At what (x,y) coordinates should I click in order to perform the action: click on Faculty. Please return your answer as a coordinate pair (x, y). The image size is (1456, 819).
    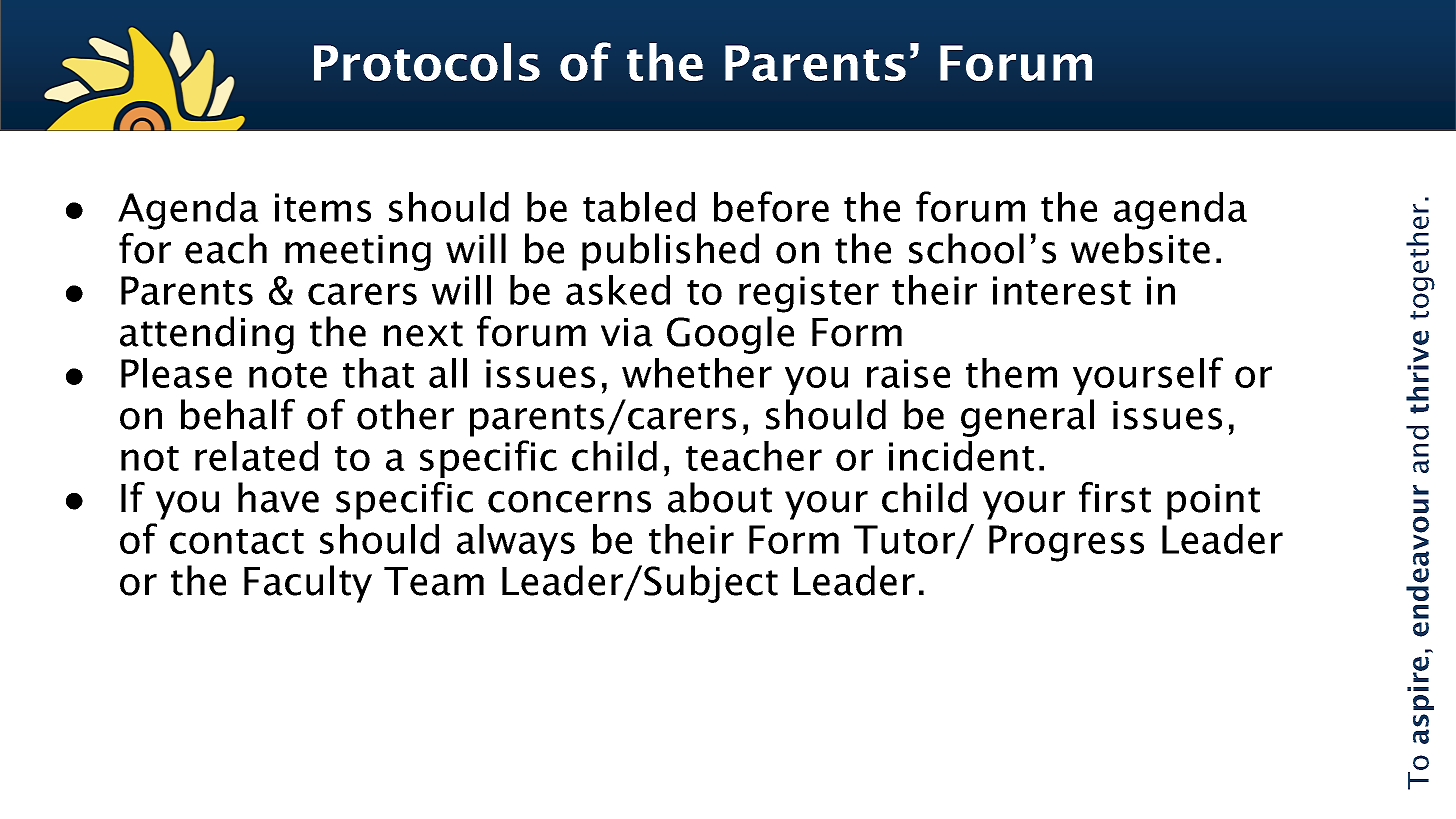
    Looking at the image, I should click on (308, 584).
